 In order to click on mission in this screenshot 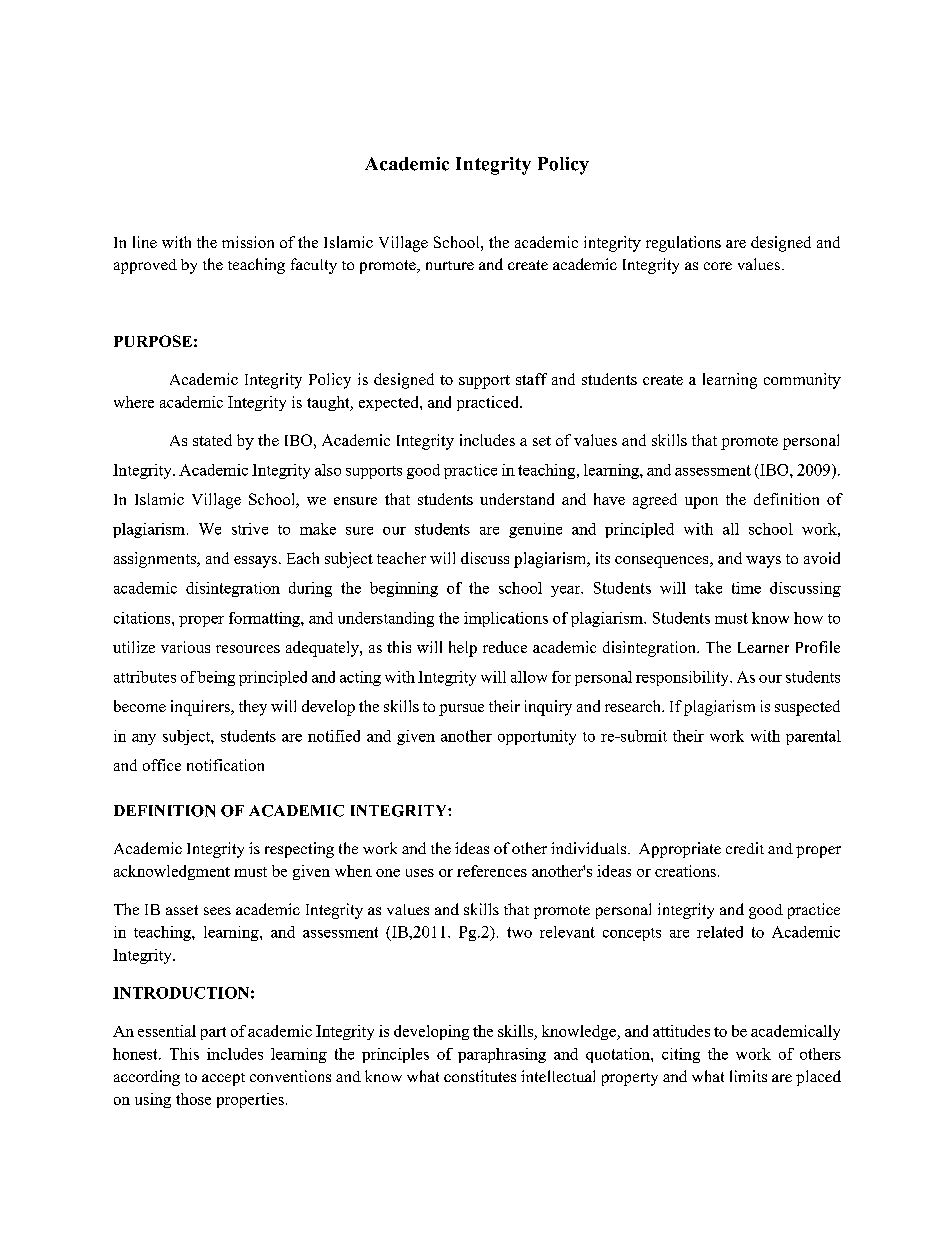, I will do `click(248, 242)`.
